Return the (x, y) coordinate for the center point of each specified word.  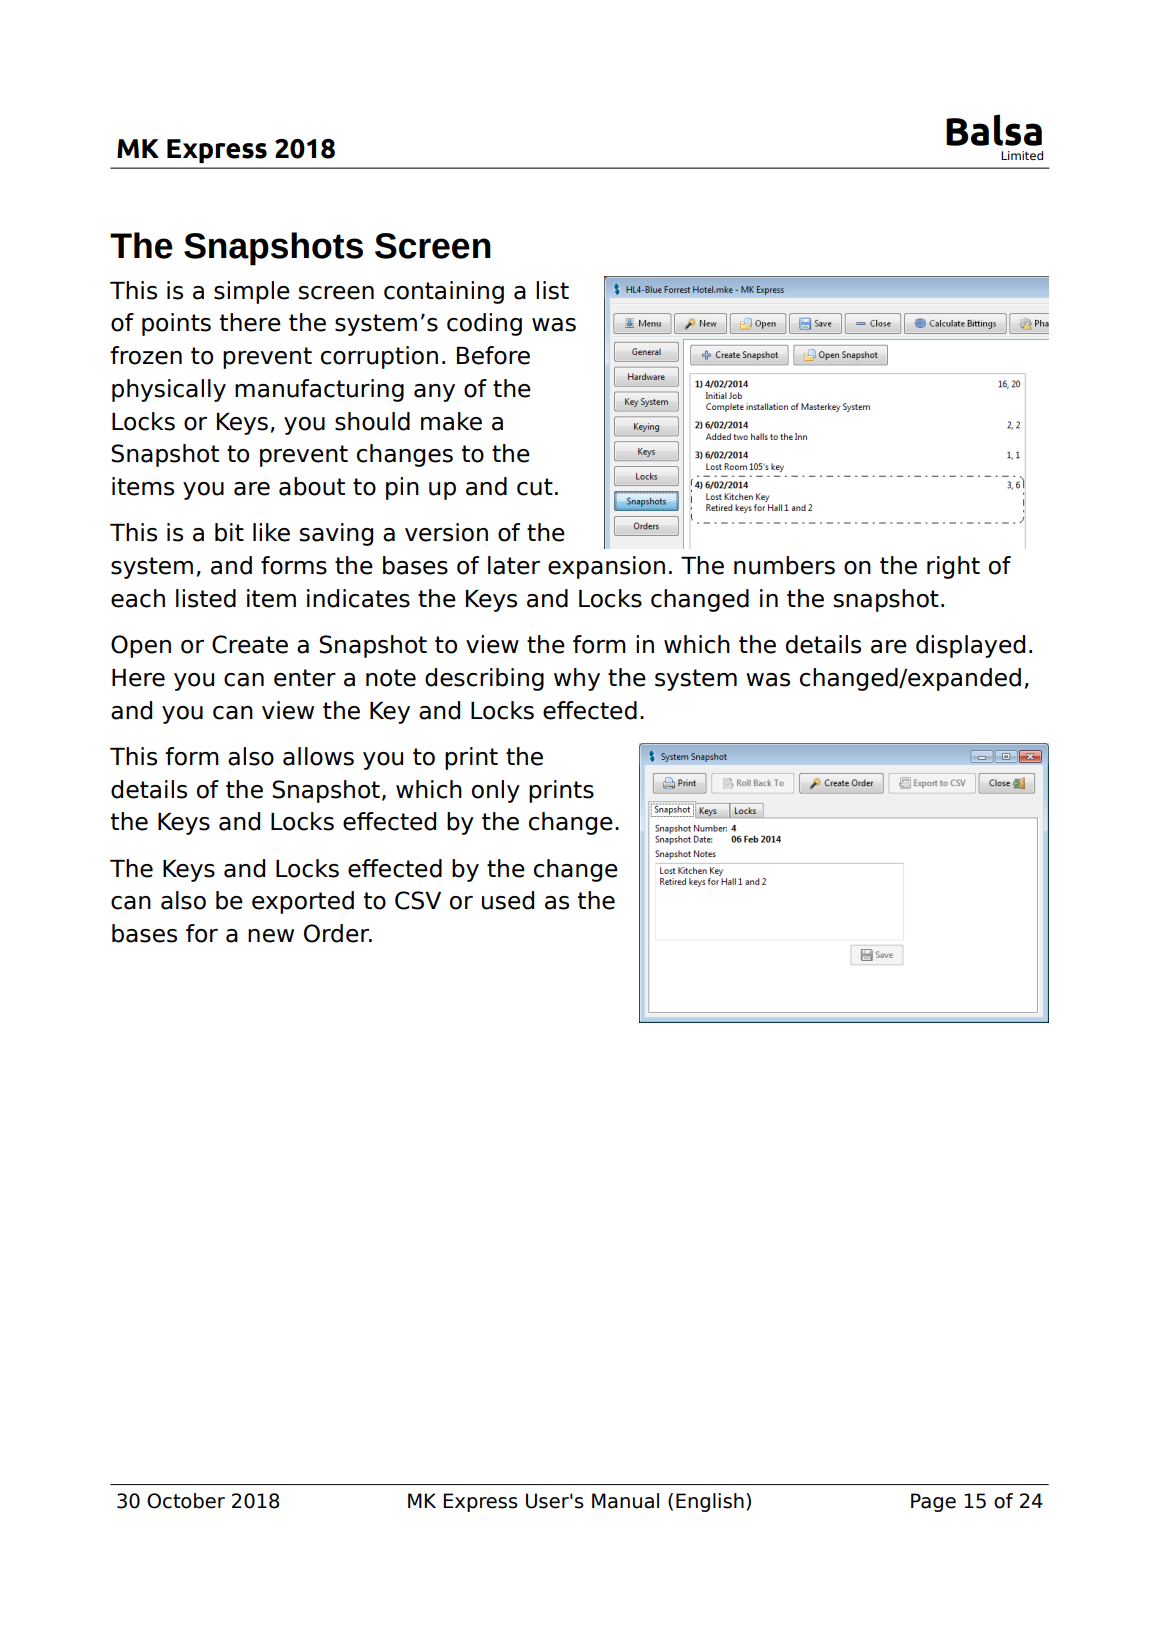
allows (318, 756)
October (186, 1501)
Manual (625, 1501)
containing (444, 292)
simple (252, 292)
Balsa (994, 130)
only (496, 791)
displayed (970, 646)
